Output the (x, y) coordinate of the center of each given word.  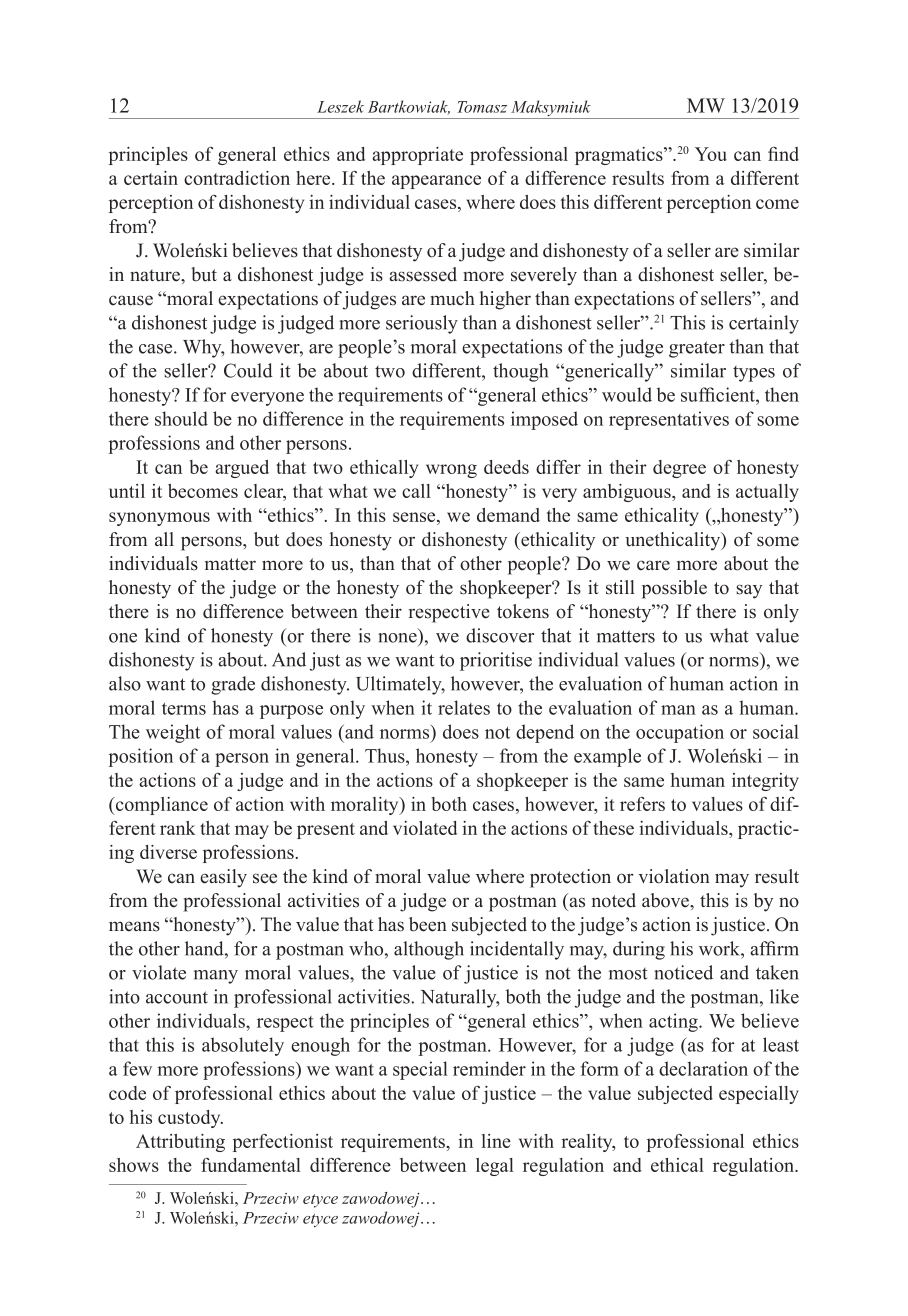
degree (679, 469)
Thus (386, 755)
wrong (451, 471)
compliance (161, 806)
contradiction (237, 178)
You (711, 154)
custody (190, 1119)
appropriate (417, 156)
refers (642, 804)
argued (242, 469)
